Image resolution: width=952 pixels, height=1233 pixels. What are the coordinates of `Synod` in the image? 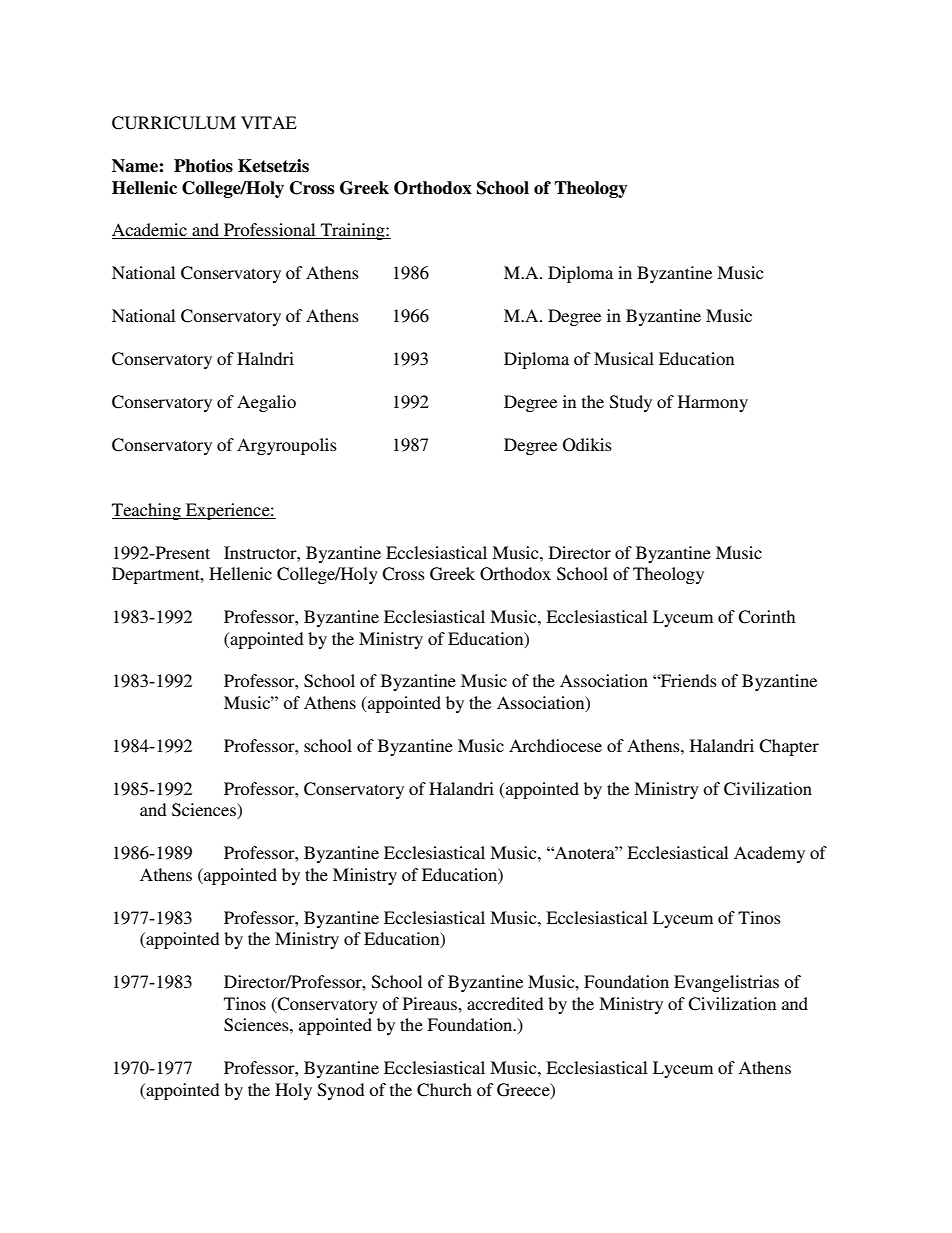 It's located at (341, 1091).
